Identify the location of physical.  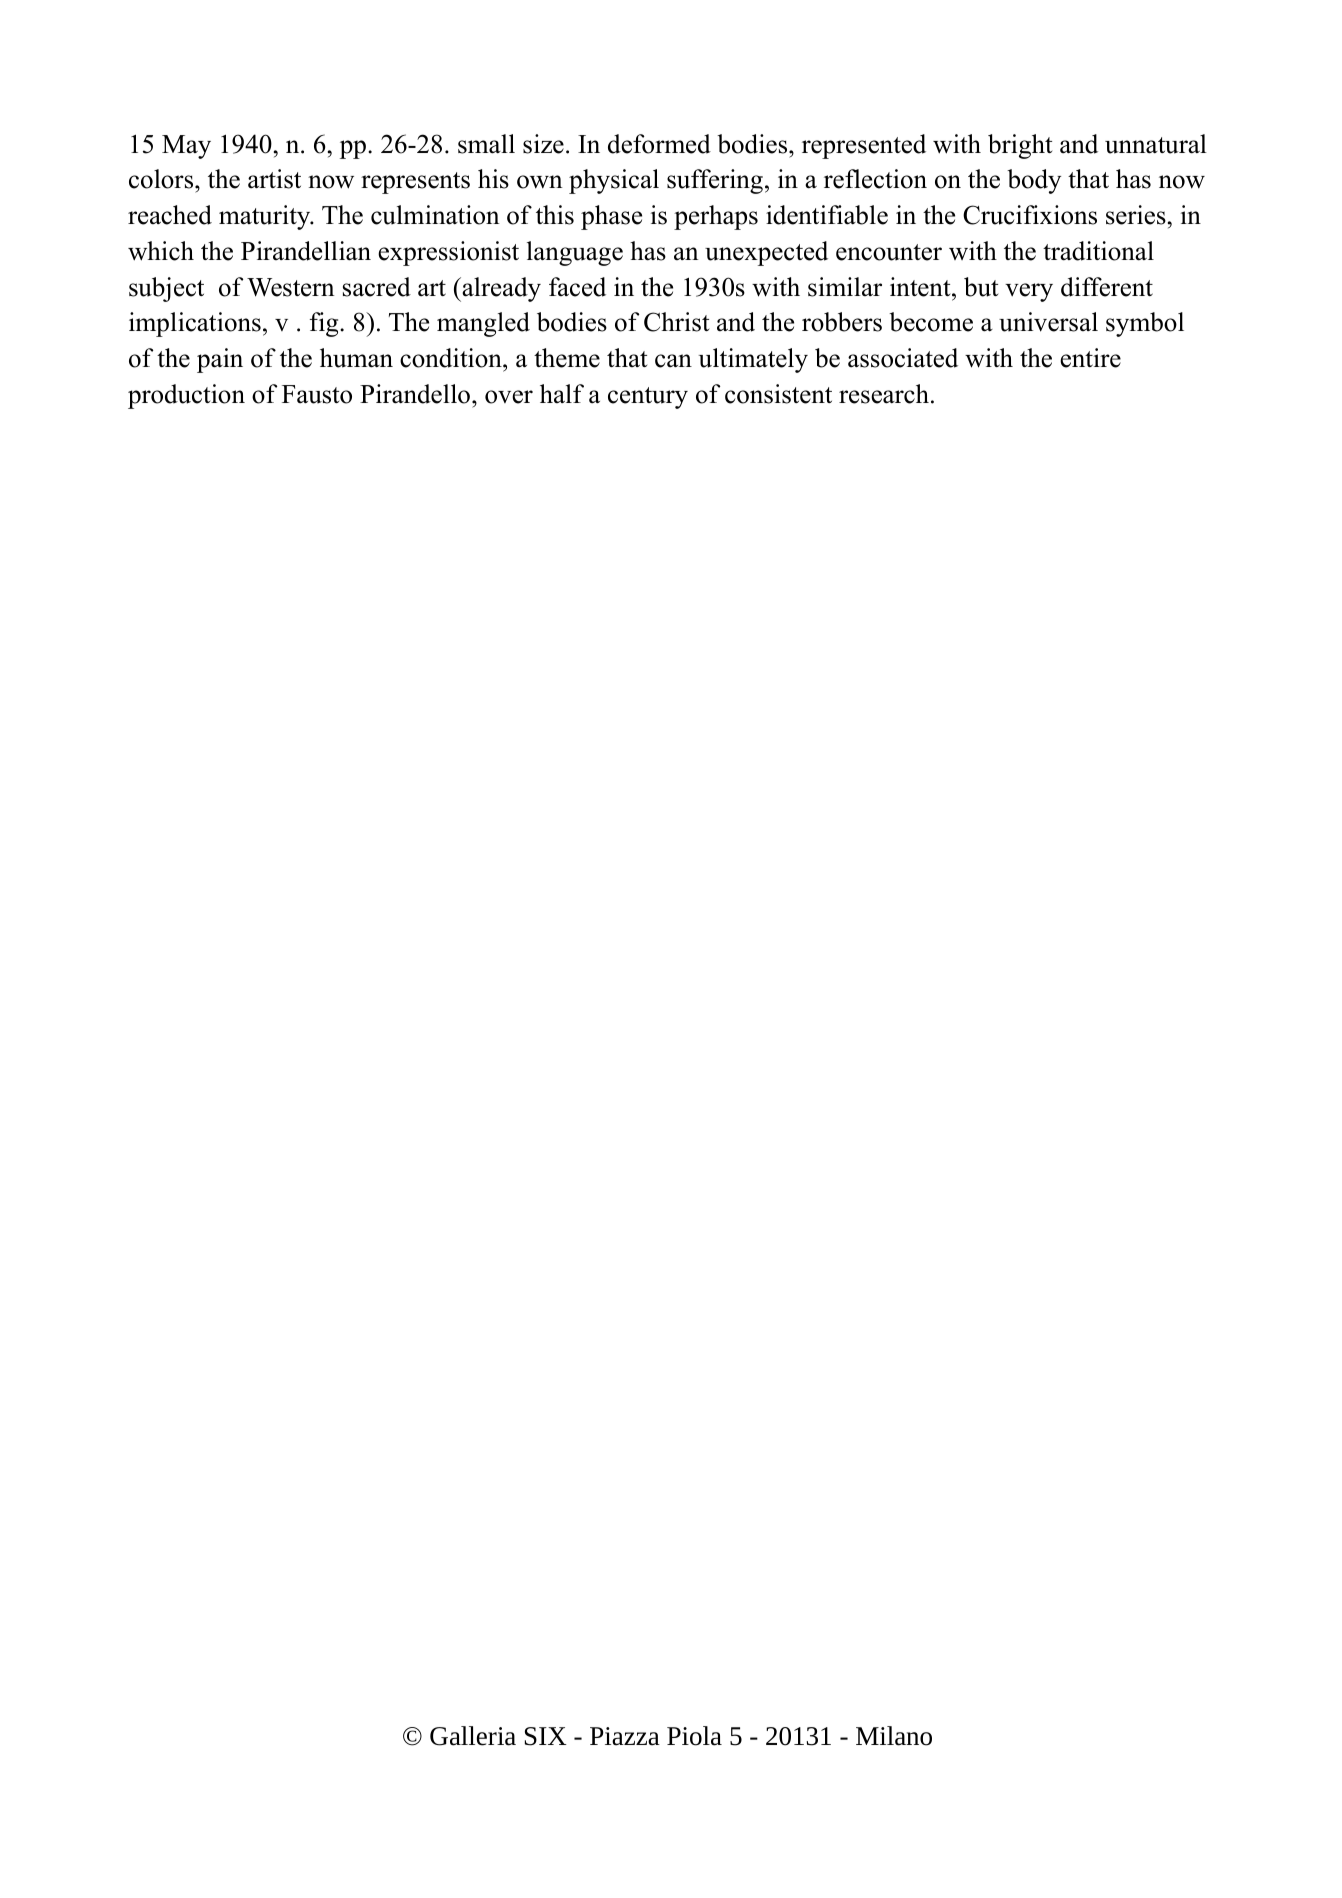
(614, 181).
